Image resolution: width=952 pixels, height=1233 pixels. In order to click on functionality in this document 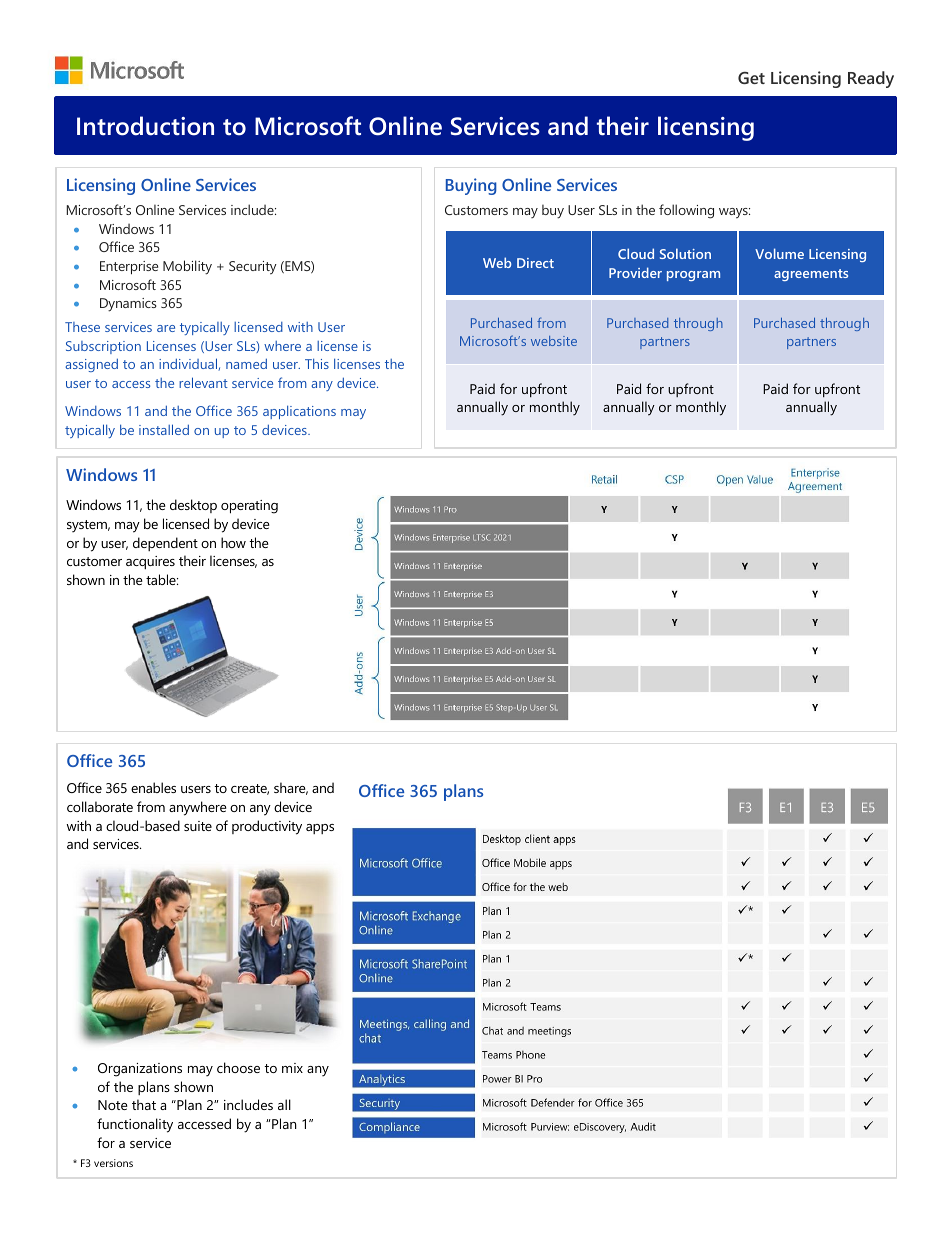, I will do `click(135, 1125)`.
